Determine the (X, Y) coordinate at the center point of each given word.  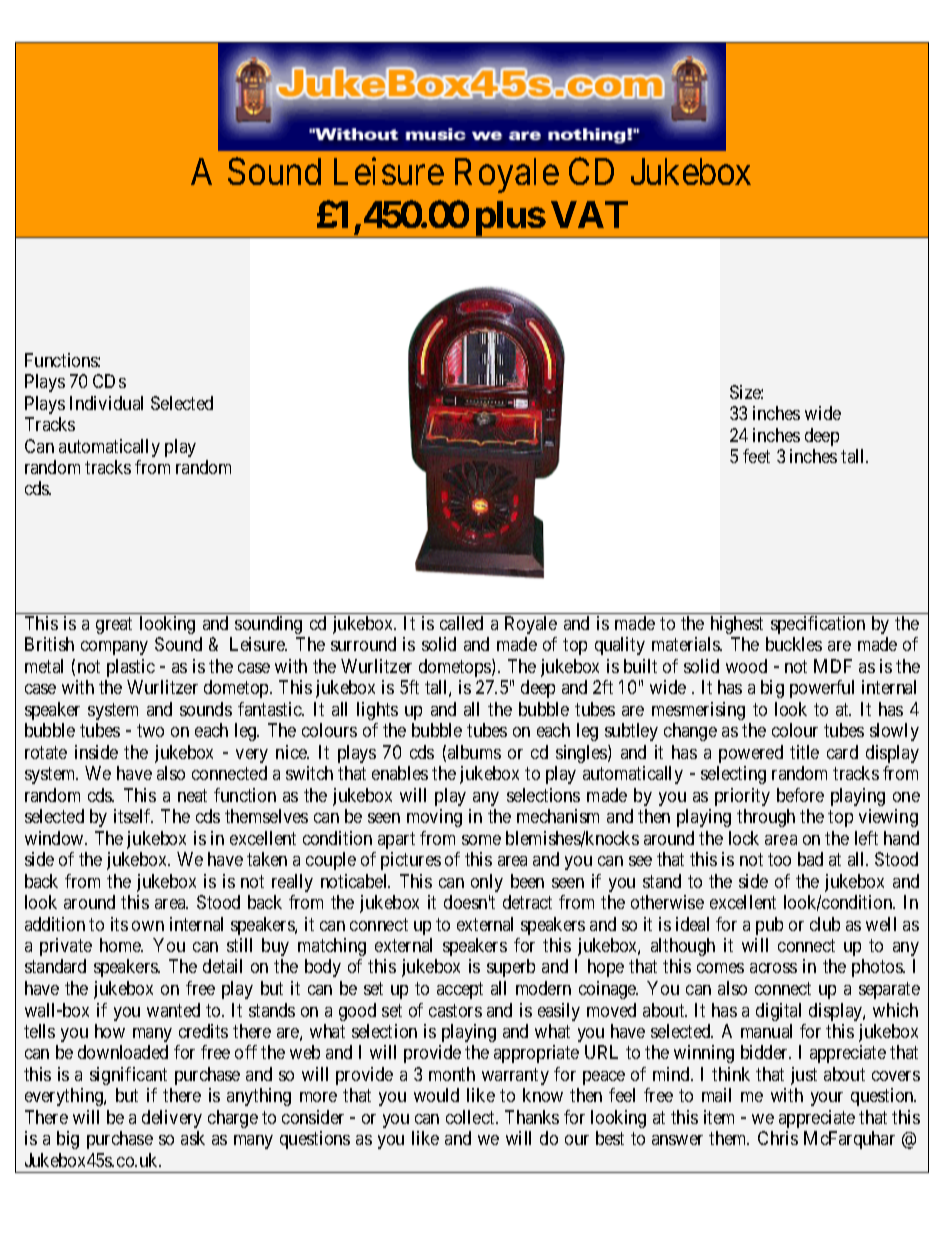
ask (193, 1138)
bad (810, 859)
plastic (131, 668)
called (461, 623)
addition (55, 924)
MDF (833, 666)
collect (471, 1117)
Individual (106, 403)
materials (686, 644)
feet (756, 456)
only (487, 883)
